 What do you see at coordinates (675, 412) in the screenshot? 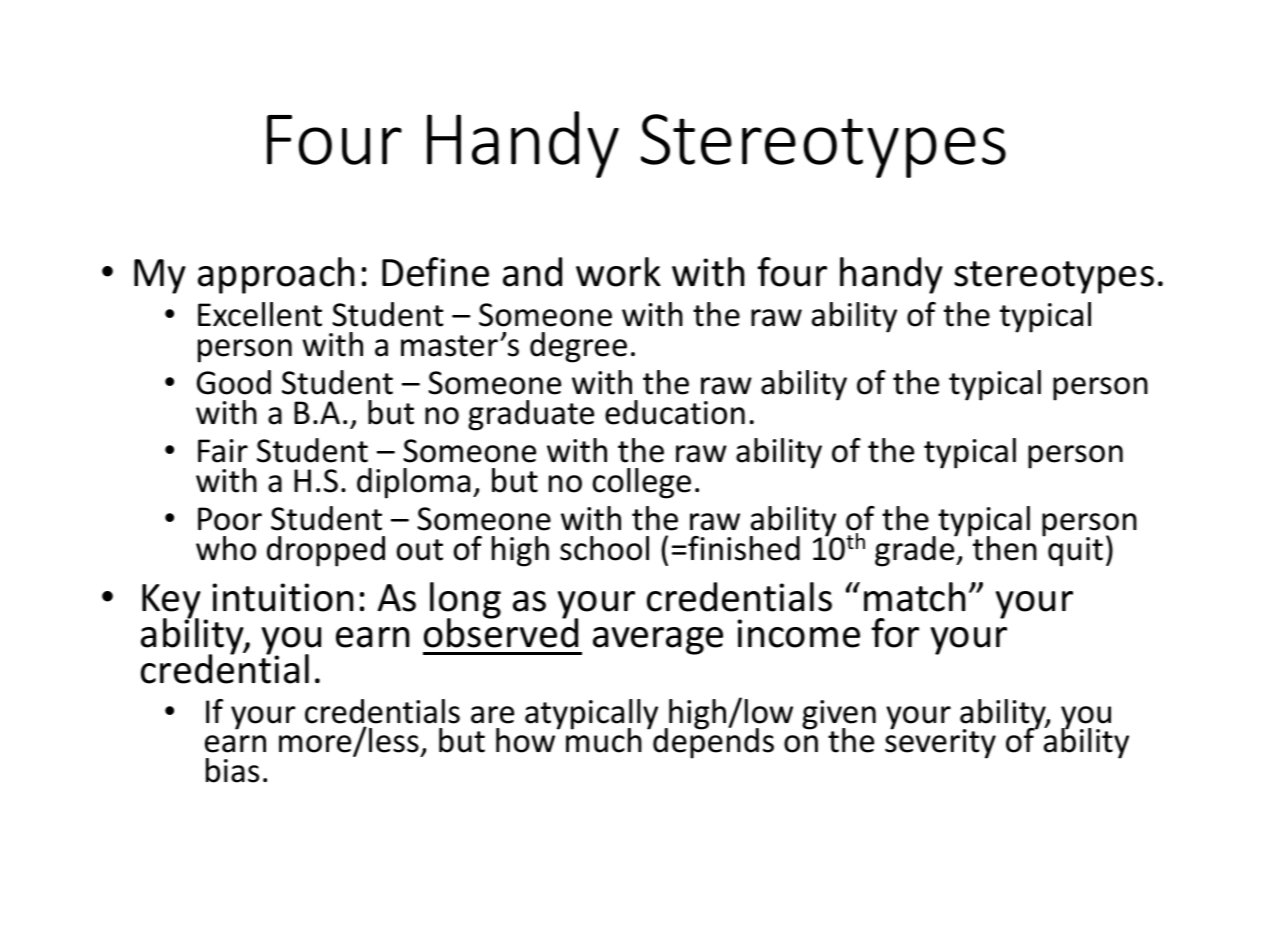
I see `education` at bounding box center [675, 412].
